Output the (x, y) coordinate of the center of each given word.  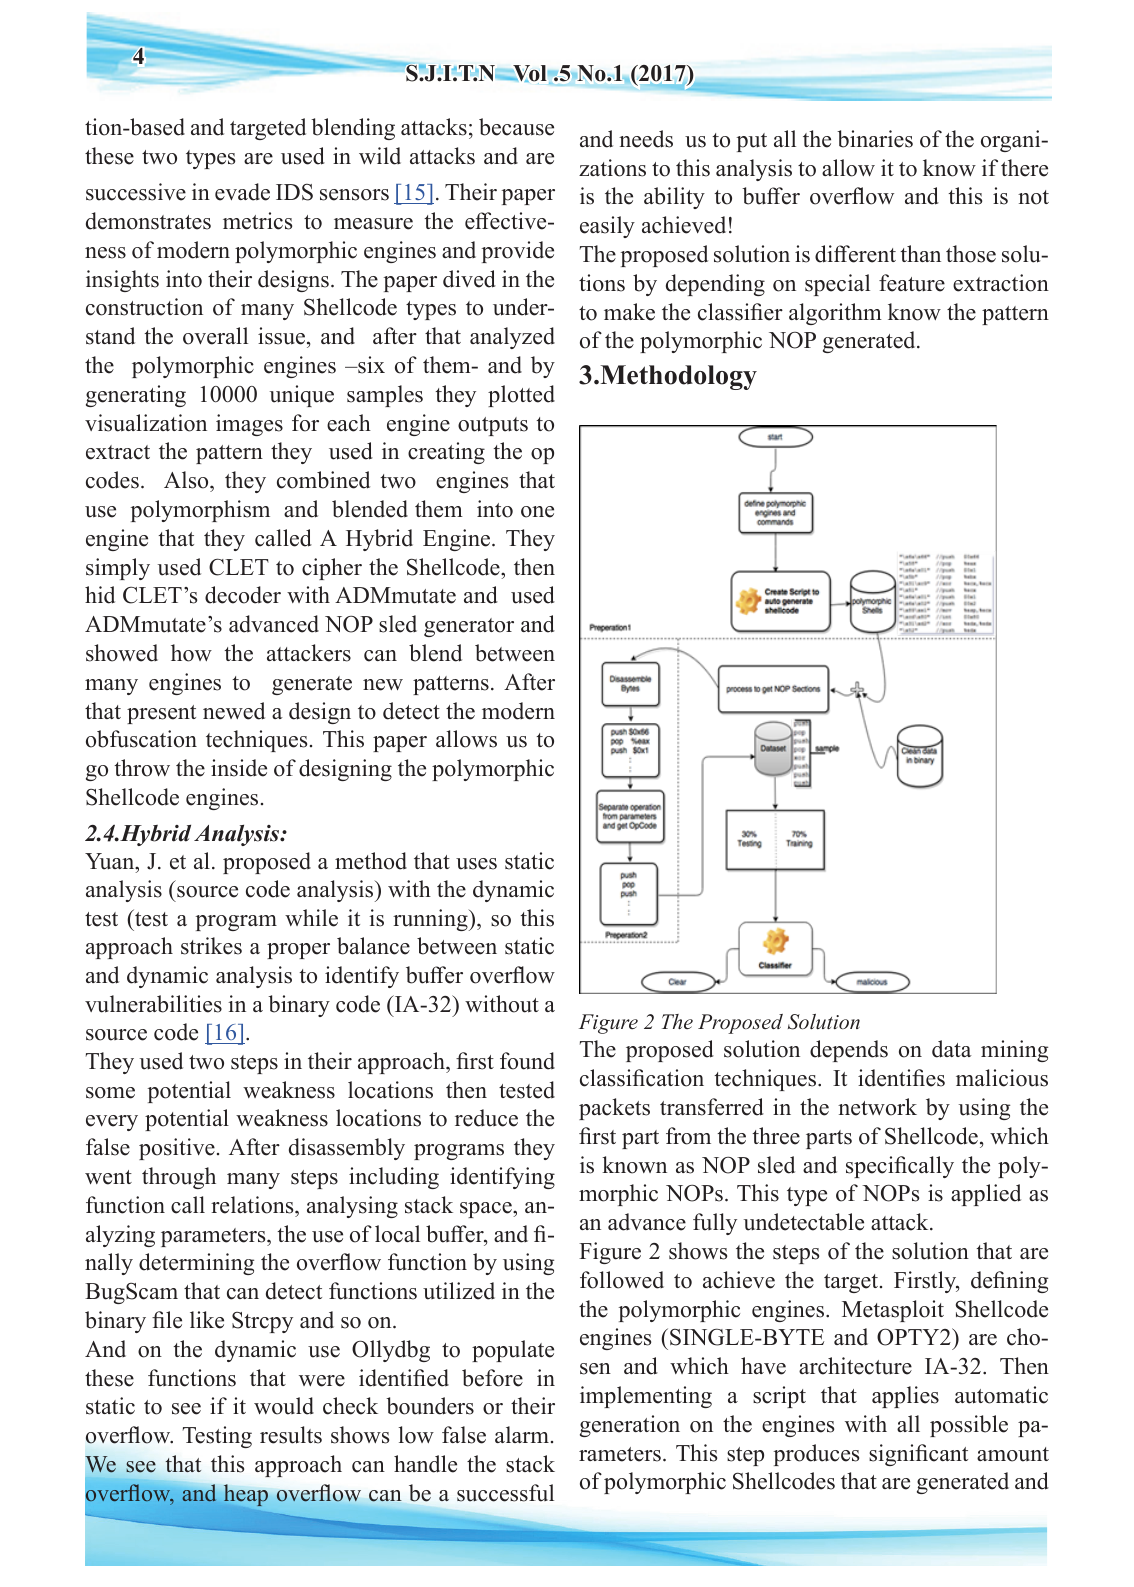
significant (918, 1455)
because (516, 127)
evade (242, 192)
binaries (875, 139)
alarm (522, 1434)
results (291, 1435)
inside (239, 768)
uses (476, 864)
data (952, 1049)
